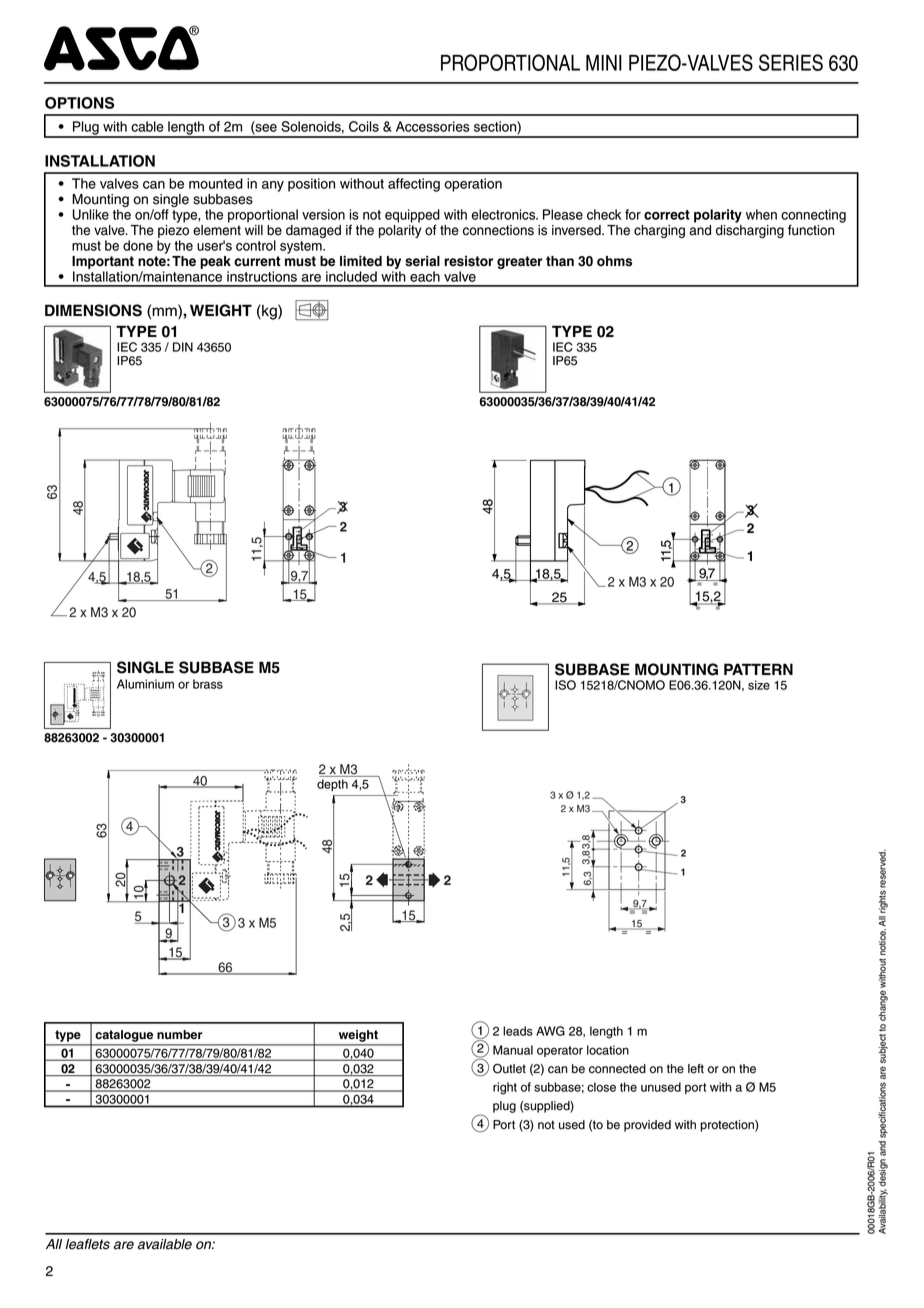 The image size is (924, 1308). What do you see at coordinates (433, 126) in the image?
I see `Accessories` at bounding box center [433, 126].
